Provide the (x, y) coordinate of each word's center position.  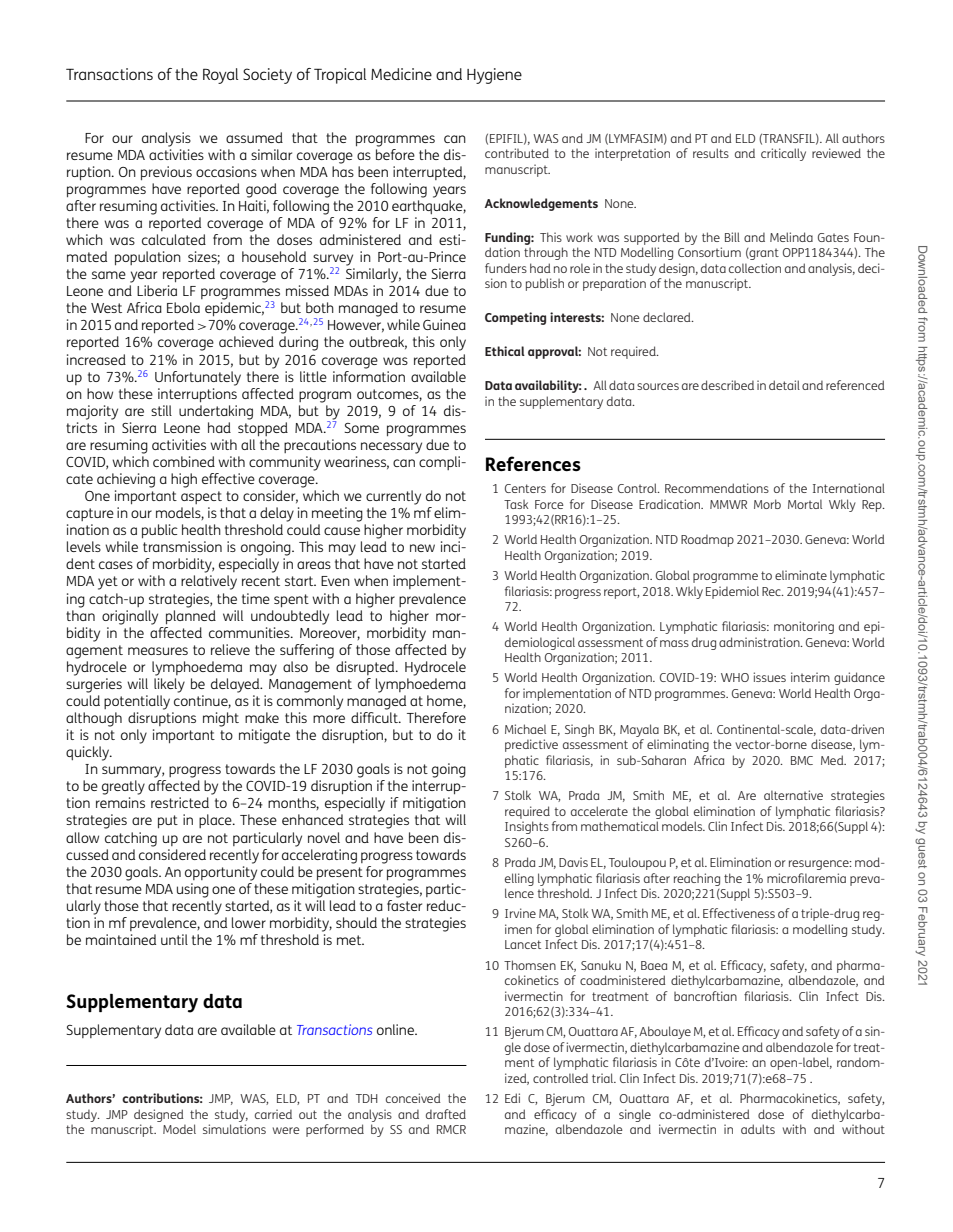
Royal (220, 76)
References (533, 463)
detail (784, 385)
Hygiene (494, 76)
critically (783, 154)
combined (184, 461)
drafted (446, 1114)
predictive (531, 745)
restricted (180, 802)
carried (273, 1114)
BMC (802, 760)
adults (758, 1129)
